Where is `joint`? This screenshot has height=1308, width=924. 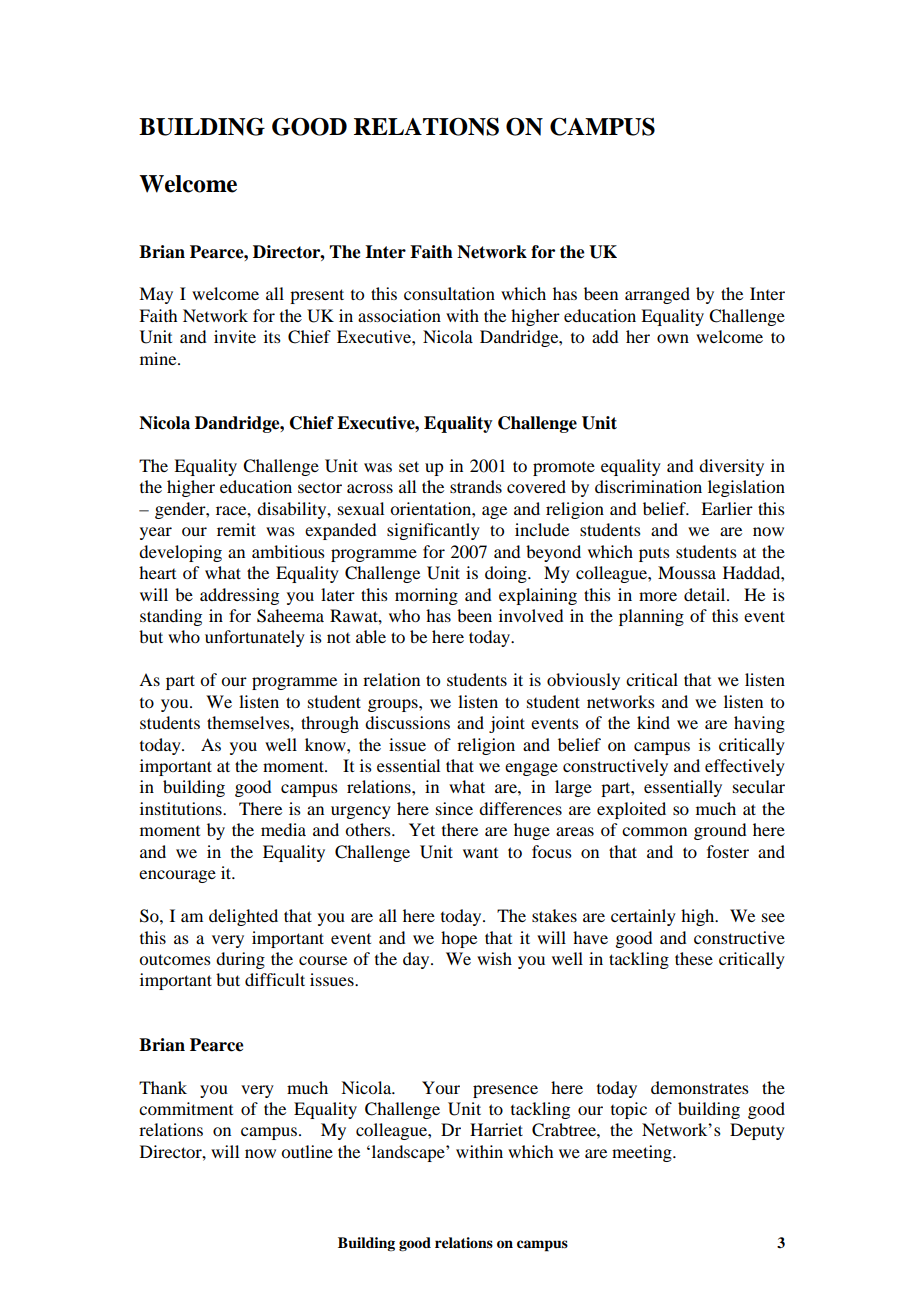 joint is located at coordinates (507, 724).
